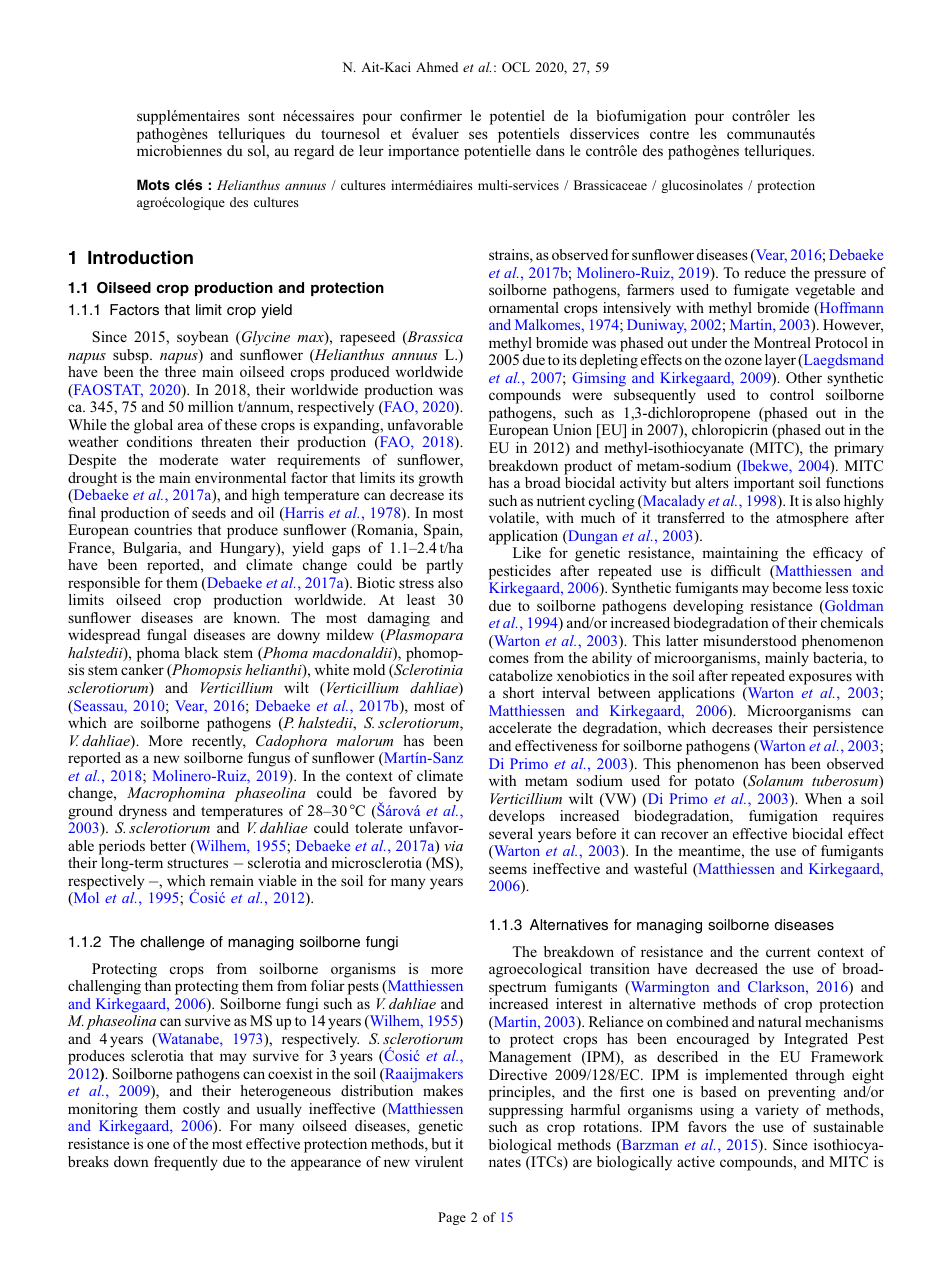 Image resolution: width=952 pixels, height=1270 pixels. I want to click on sont, so click(261, 116).
